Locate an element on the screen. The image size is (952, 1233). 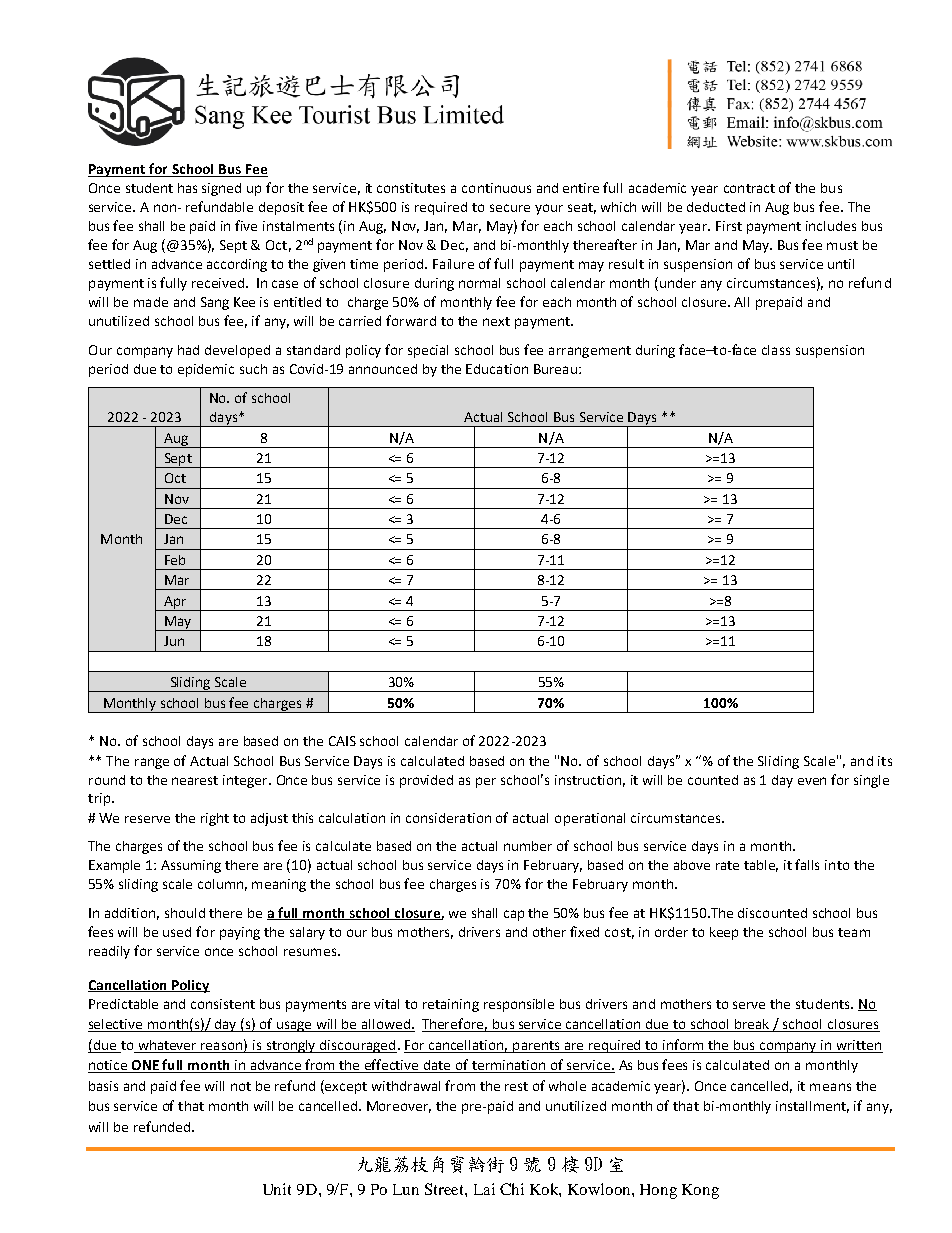
Lai is located at coordinates (484, 1189).
